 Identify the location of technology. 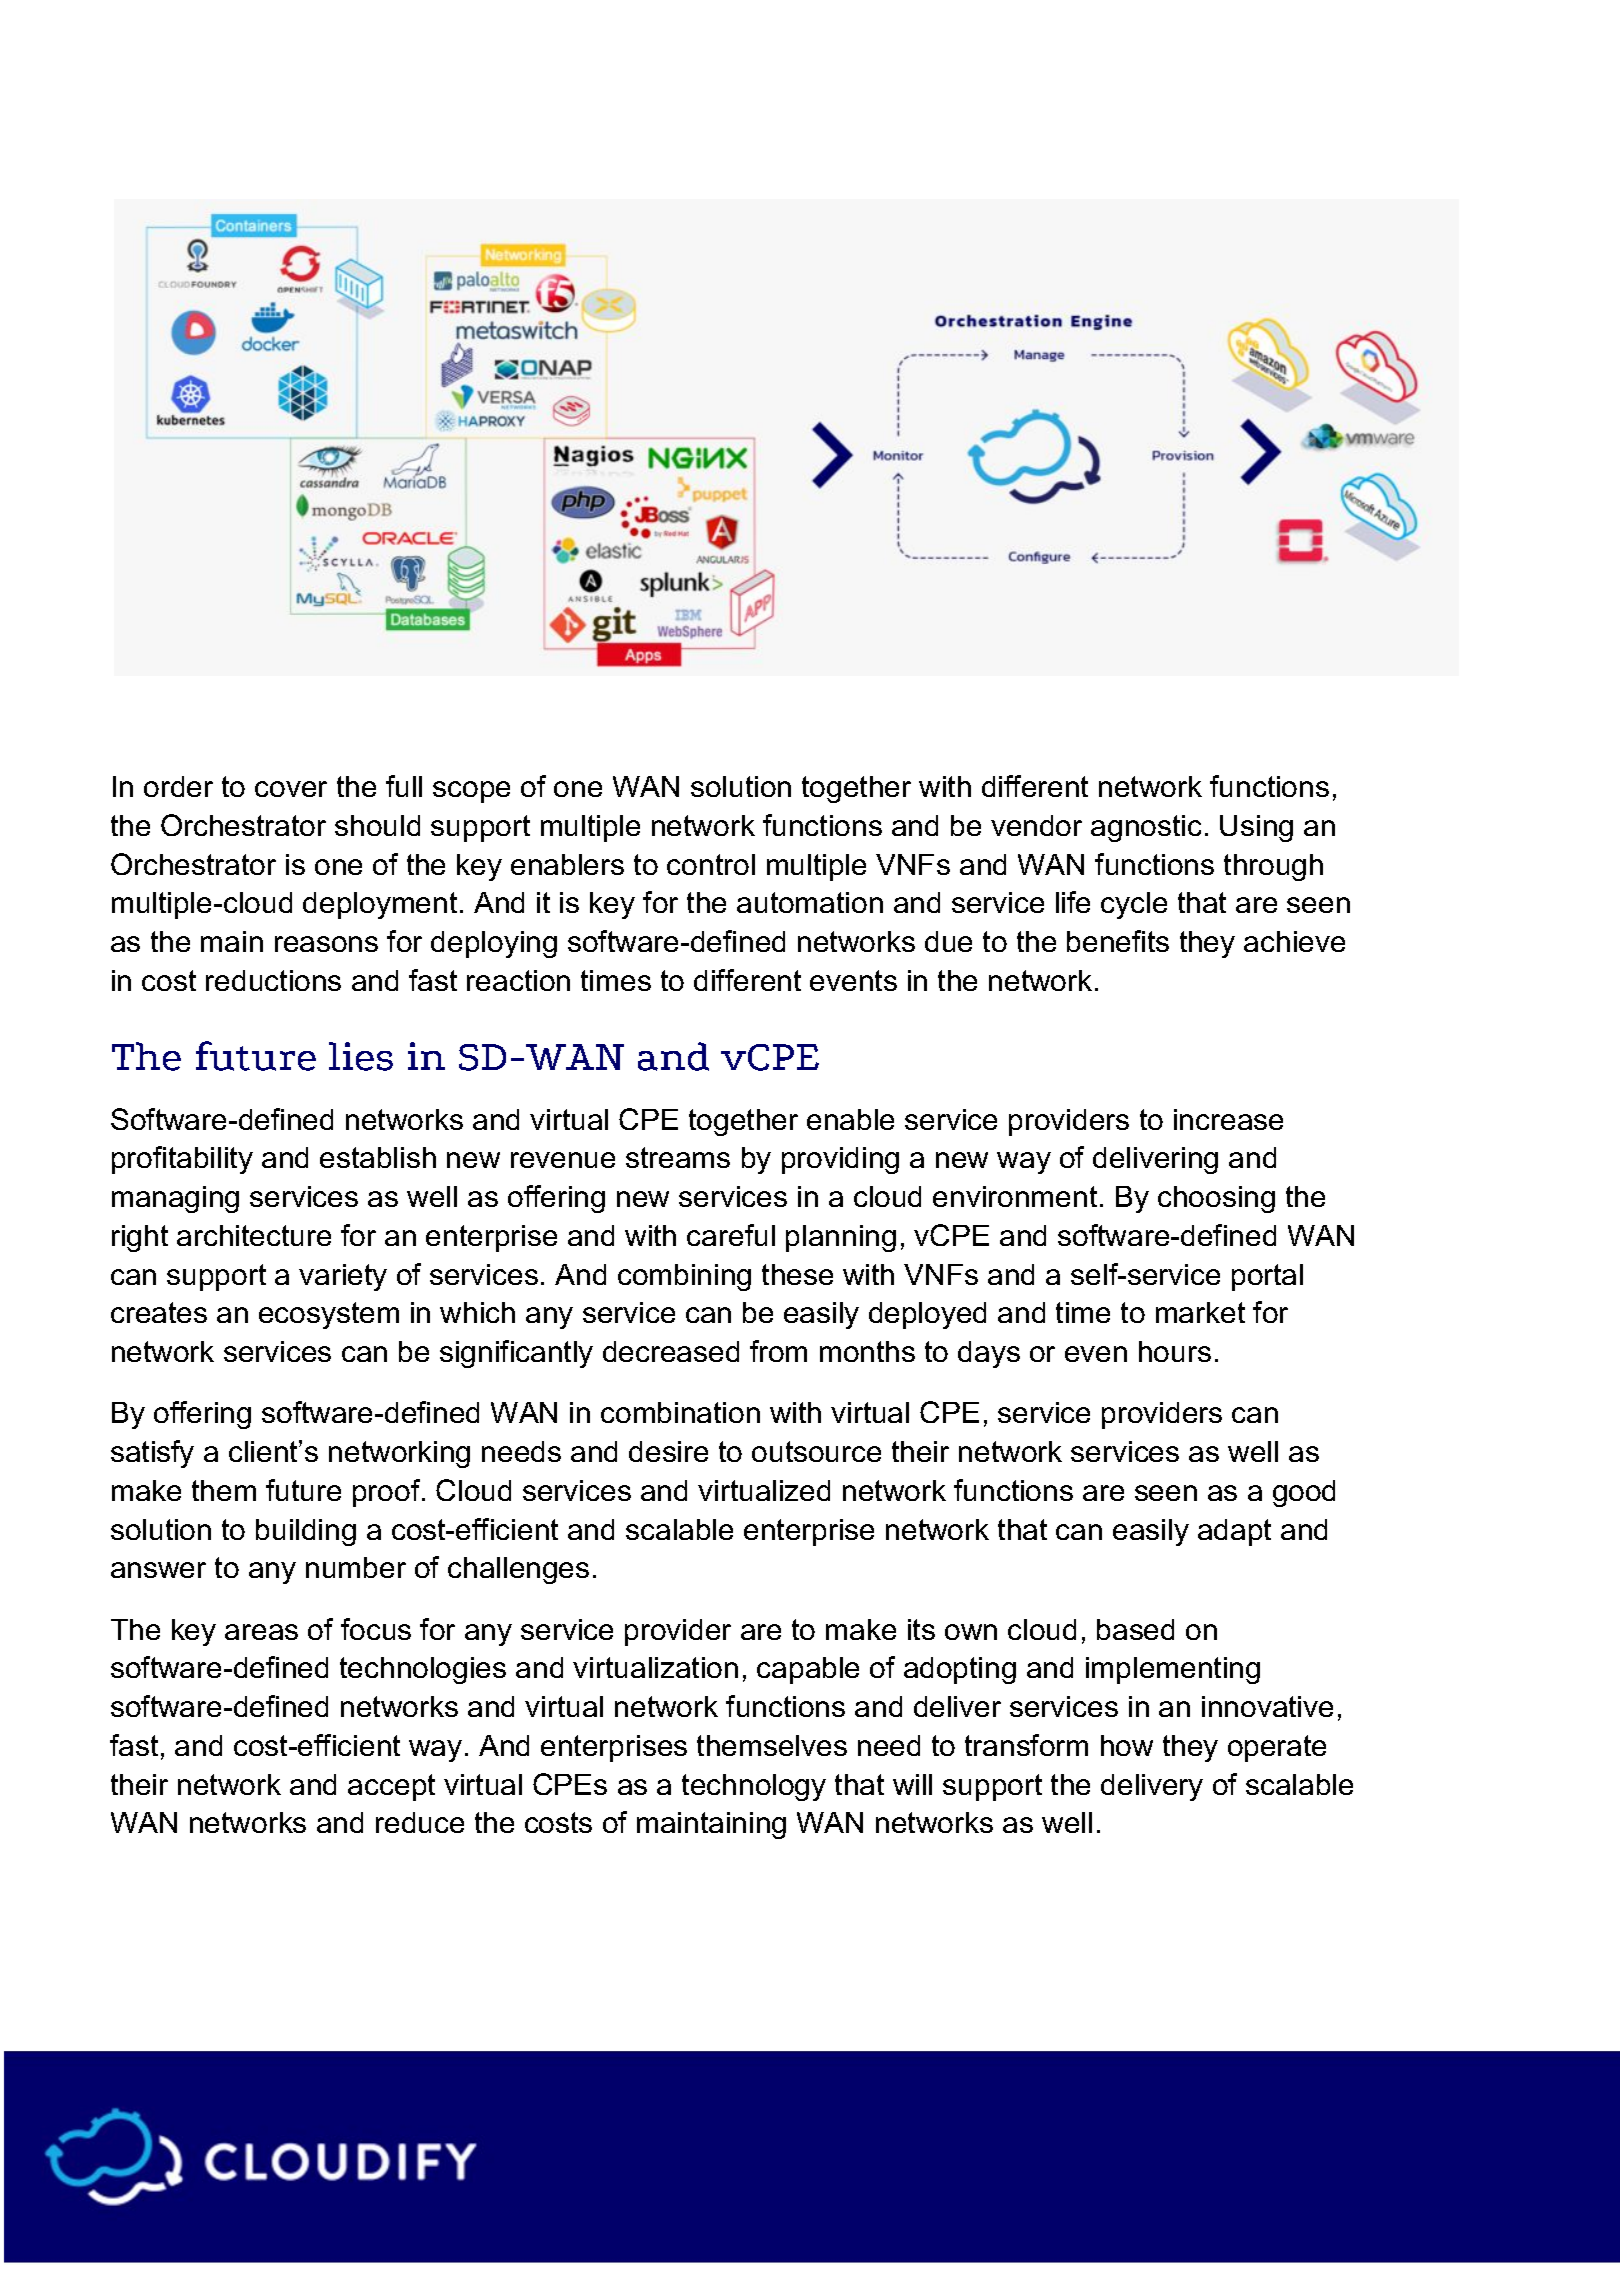
(754, 1787).
